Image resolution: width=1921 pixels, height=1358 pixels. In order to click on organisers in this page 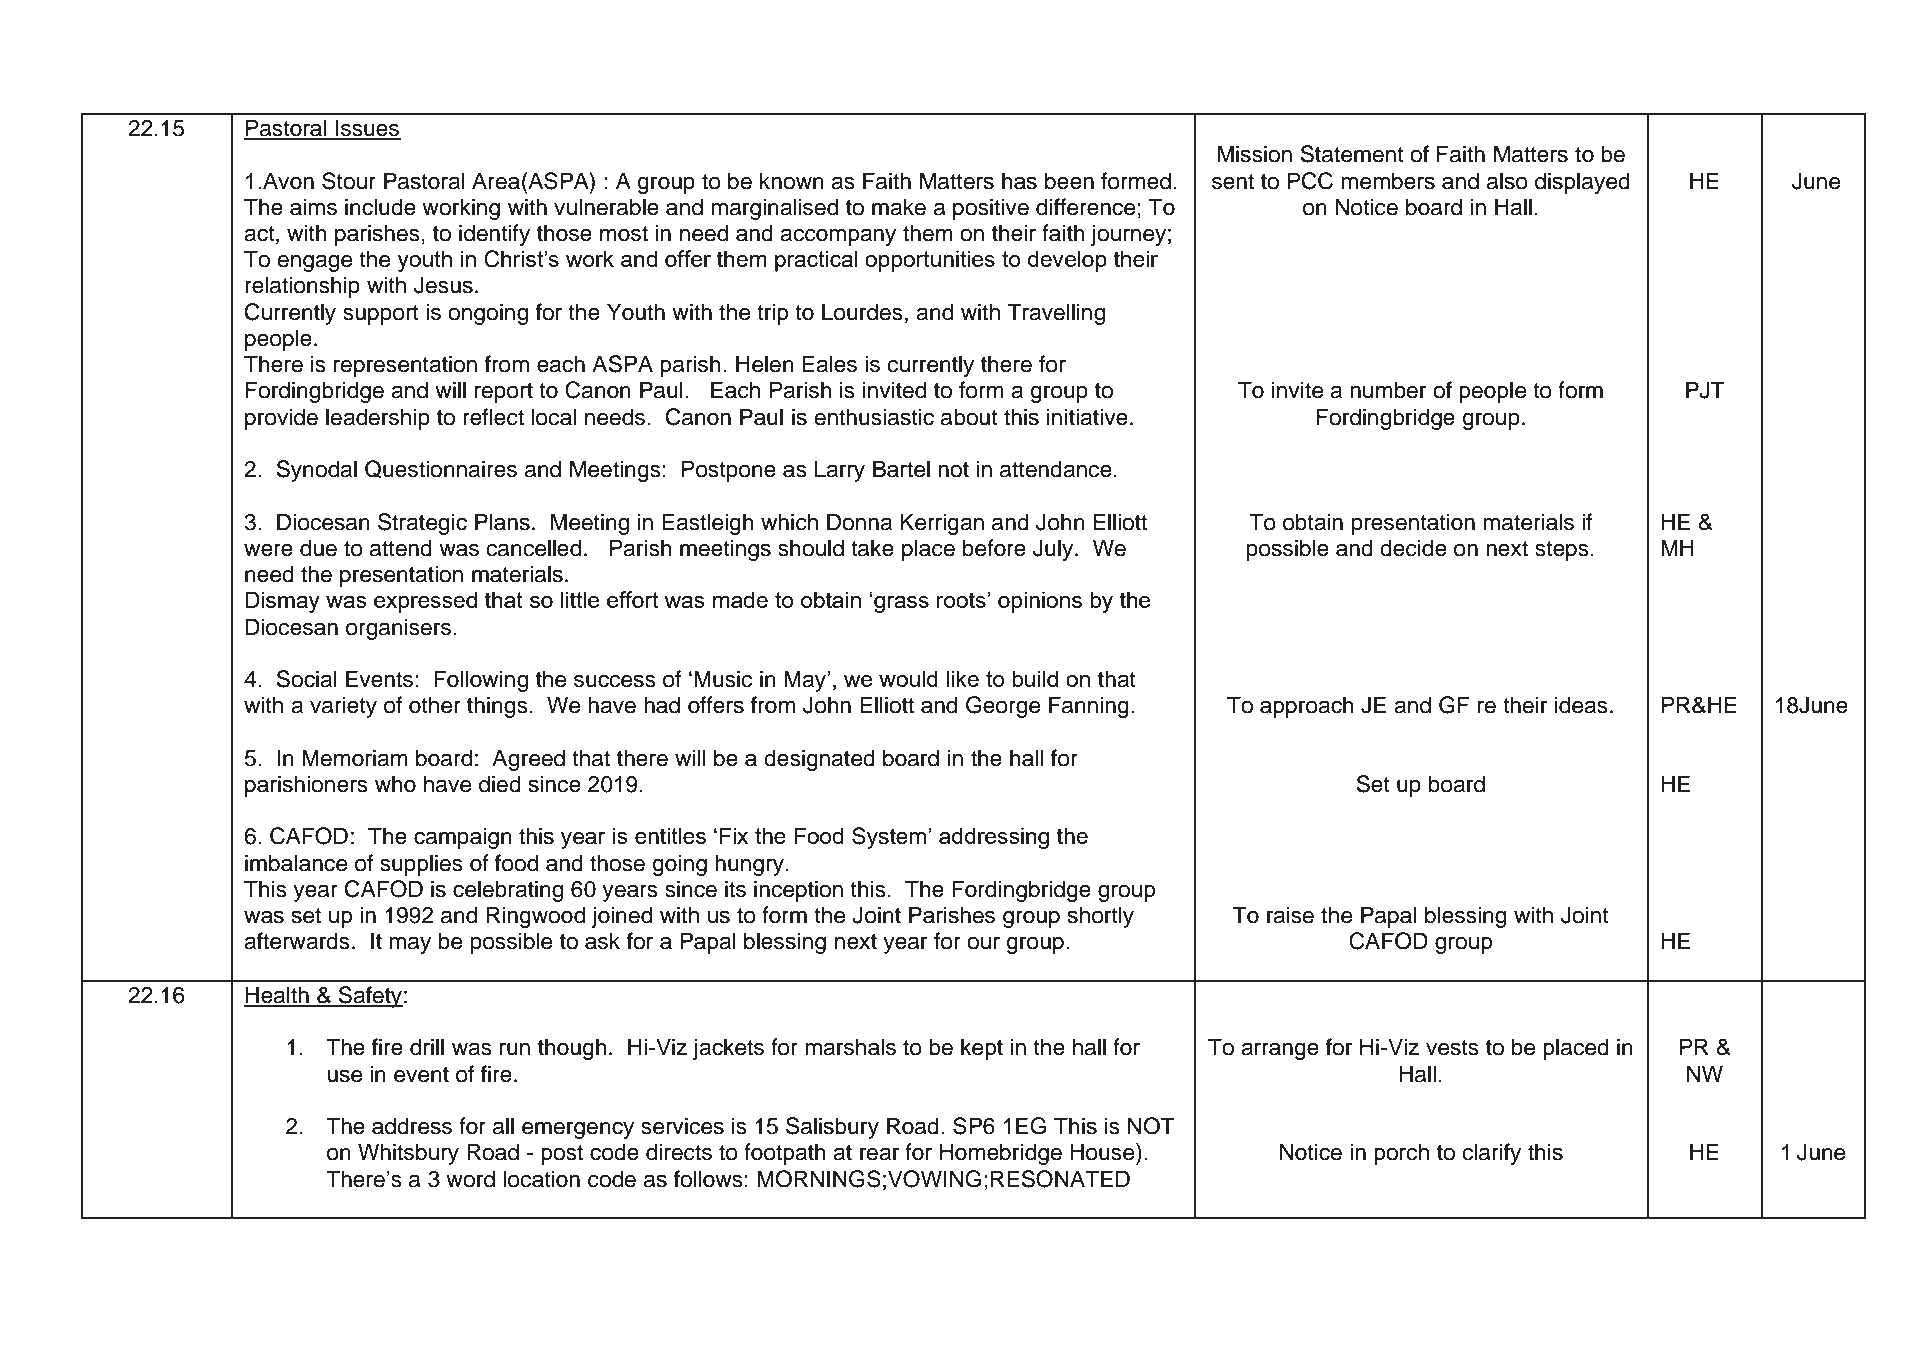, I will do `click(398, 629)`.
